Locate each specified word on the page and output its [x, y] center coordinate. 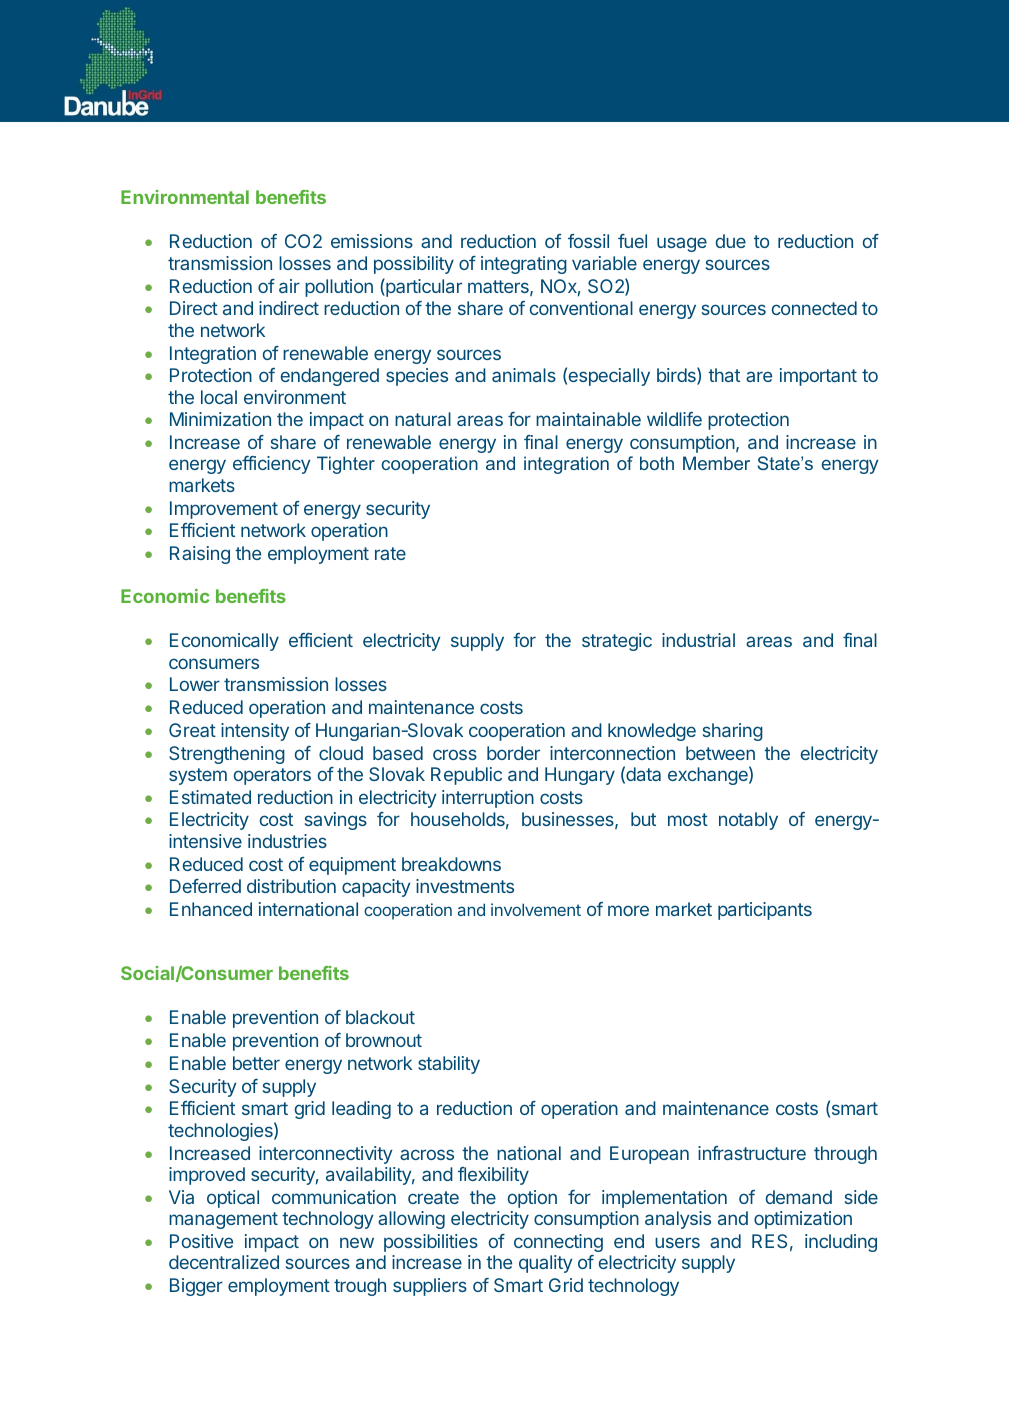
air [289, 286]
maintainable [588, 419]
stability [449, 1065]
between [720, 753]
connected [814, 308]
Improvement [224, 510]
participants [765, 911]
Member [716, 463]
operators [272, 776]
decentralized [224, 1262]
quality [546, 1264]
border [513, 753]
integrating [524, 265]
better [256, 1063]
